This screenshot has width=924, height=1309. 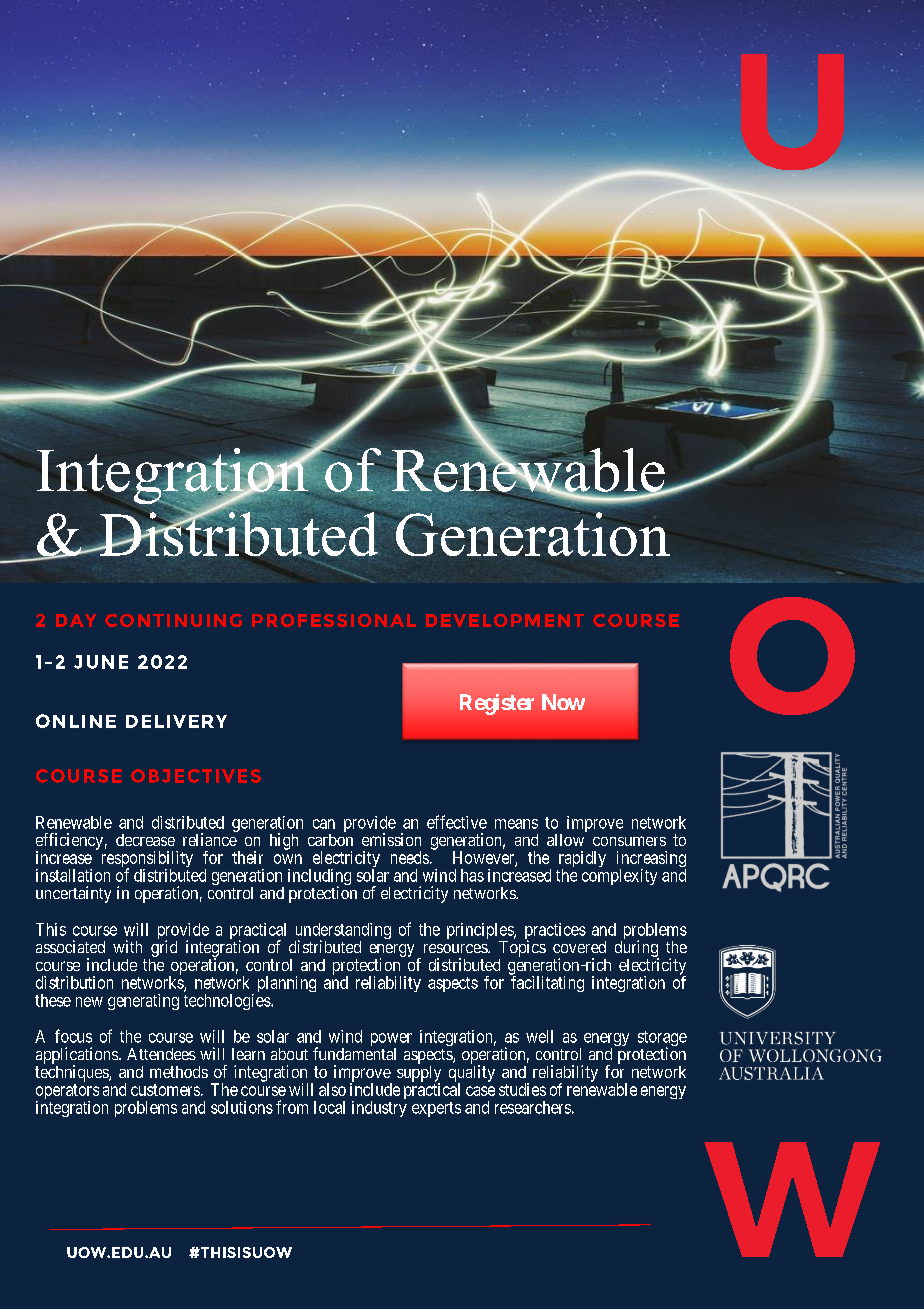 I want to click on covered, so click(x=579, y=947).
